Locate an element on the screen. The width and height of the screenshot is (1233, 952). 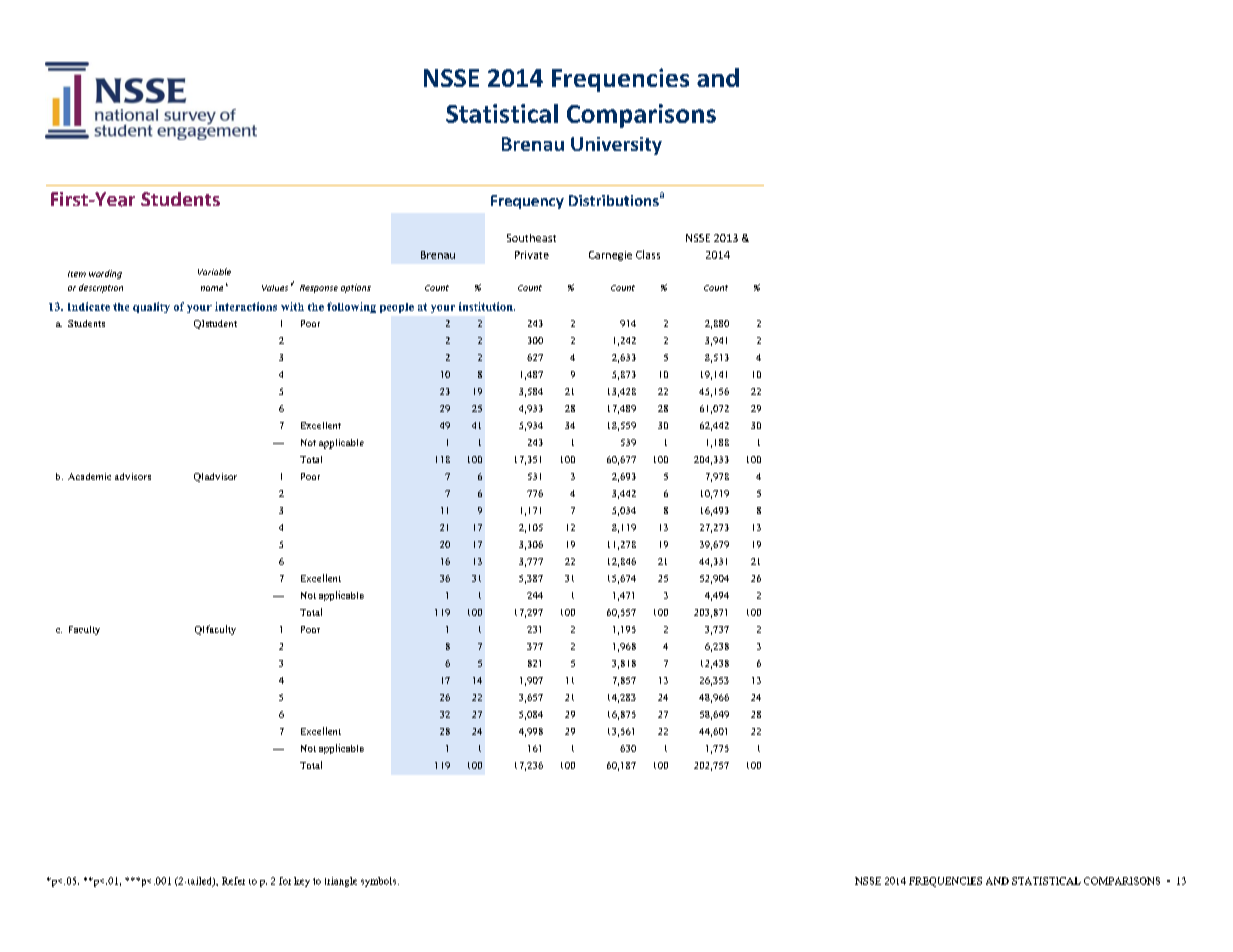
following is located at coordinates (351, 307).
